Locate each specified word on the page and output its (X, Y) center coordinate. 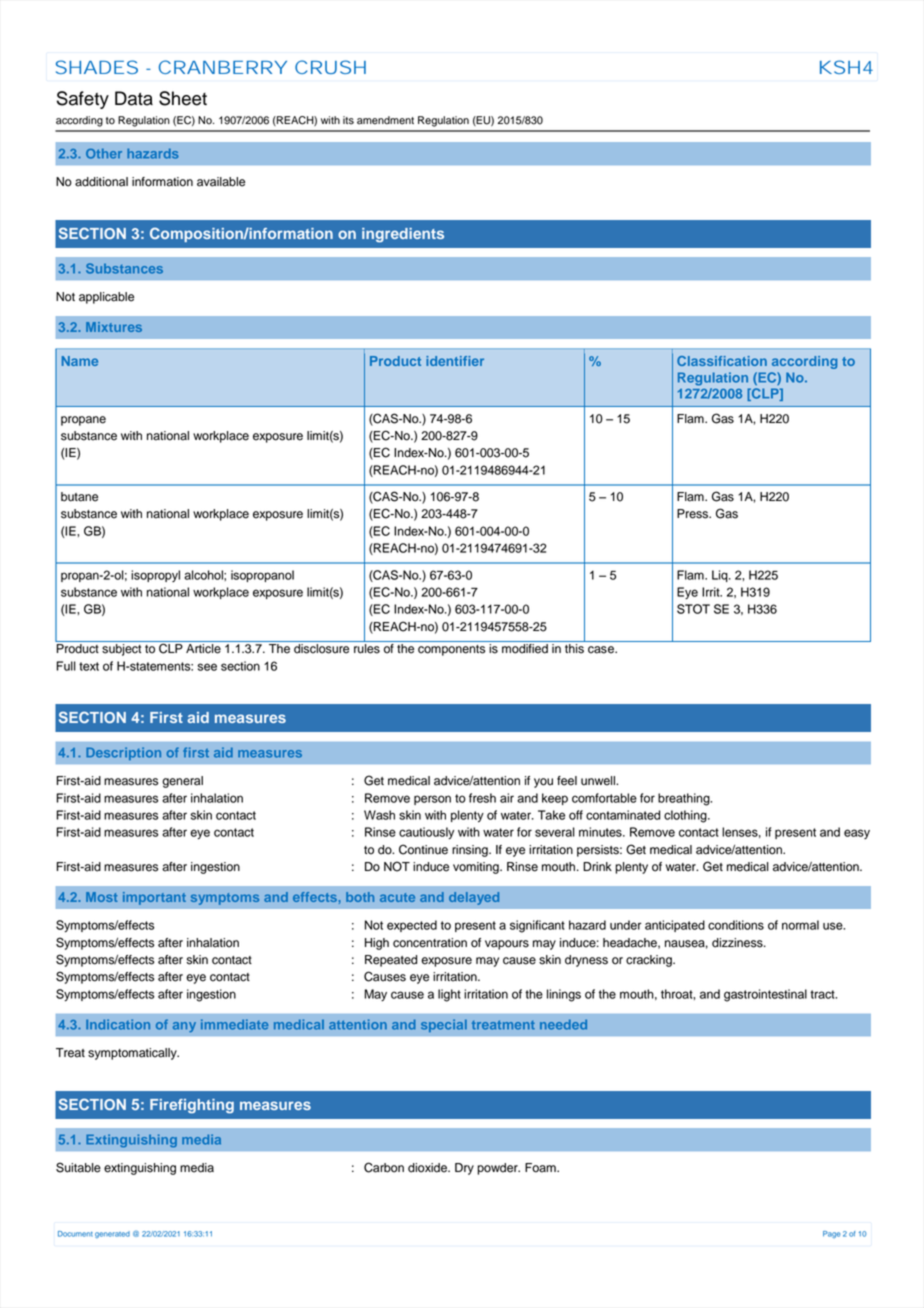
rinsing (471, 851)
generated (112, 1234)
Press (694, 514)
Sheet (183, 98)
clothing (686, 816)
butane (79, 497)
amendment (385, 120)
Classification (722, 361)
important (154, 898)
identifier (455, 361)
